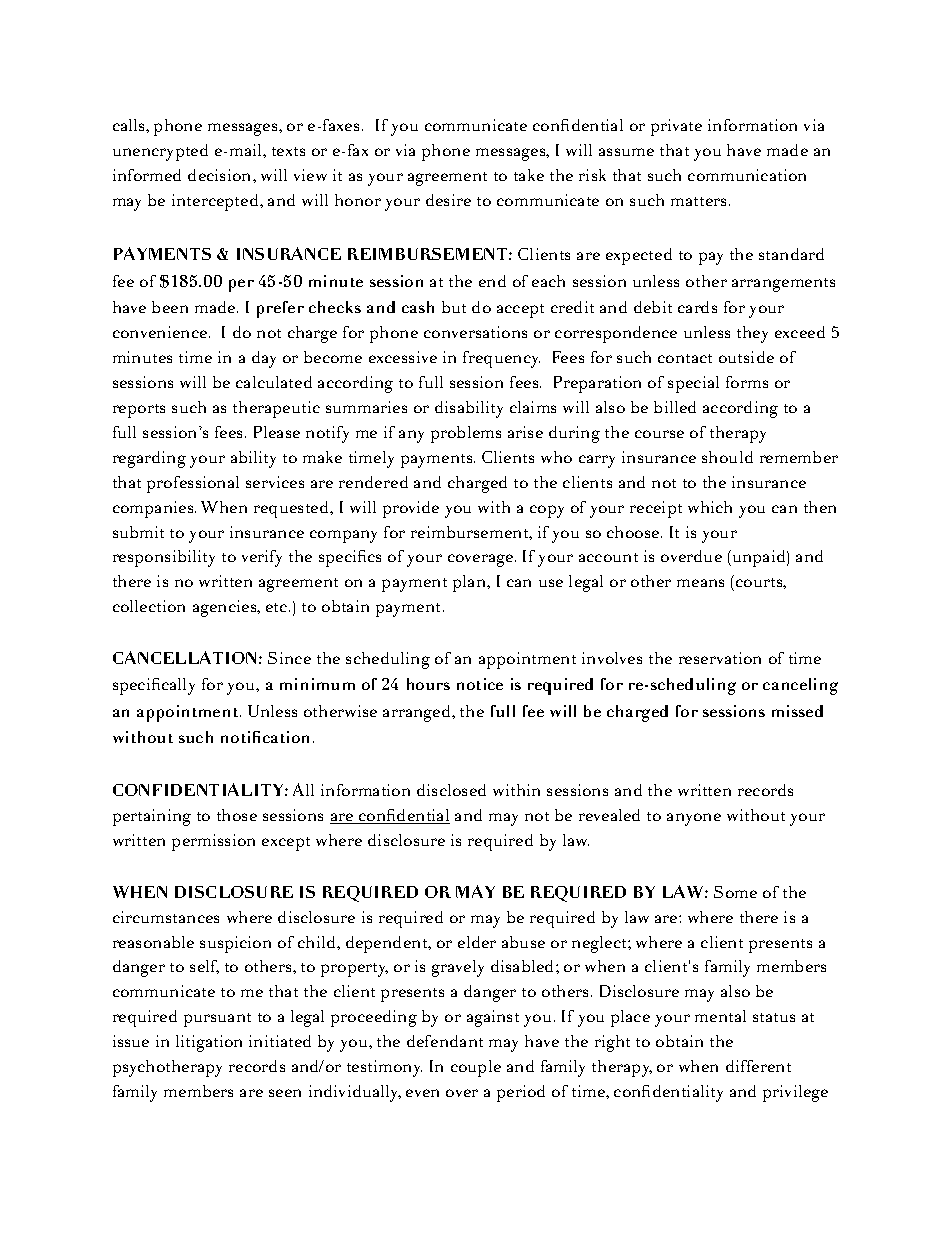 The image size is (952, 1233). I want to click on should, so click(727, 457).
